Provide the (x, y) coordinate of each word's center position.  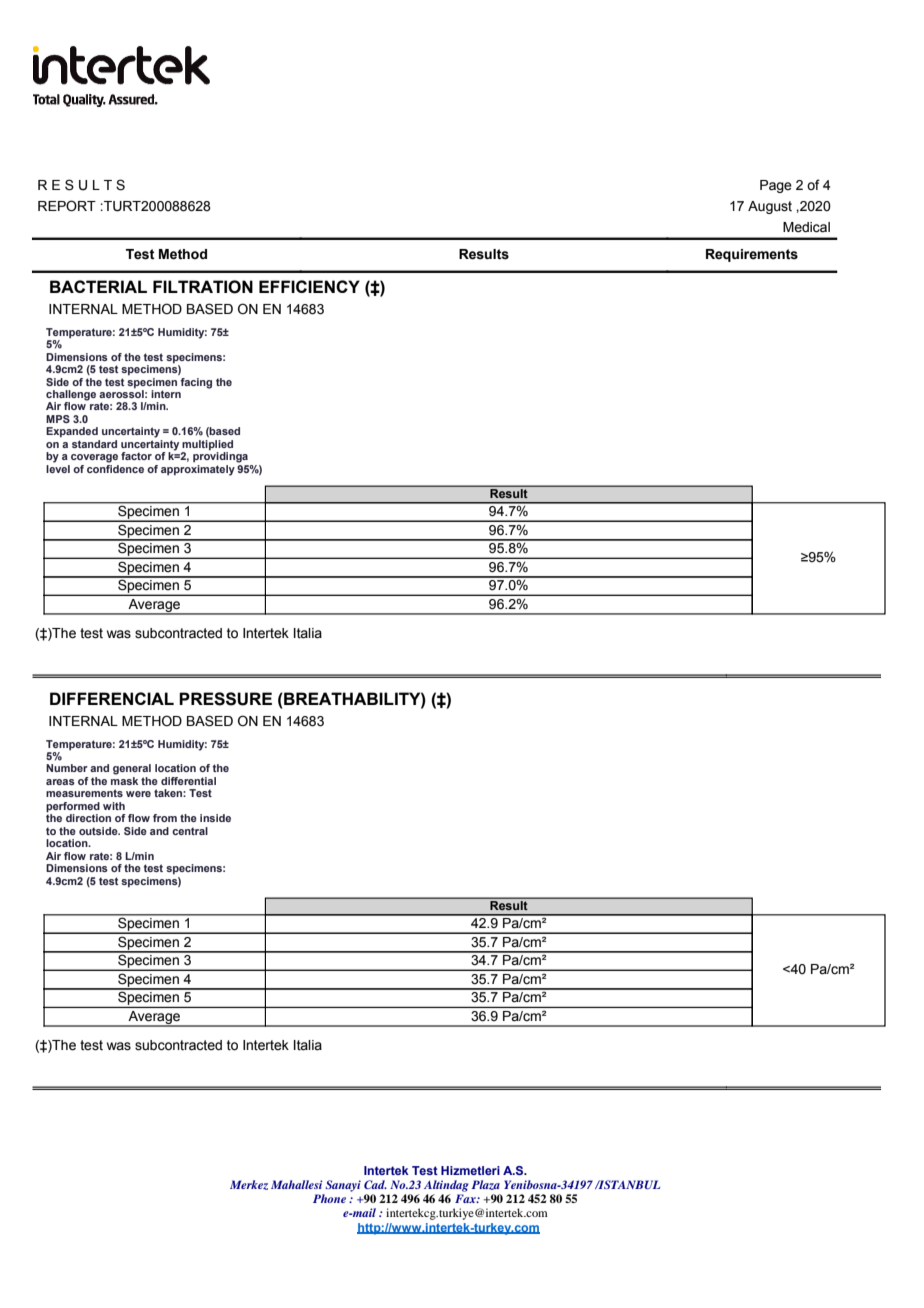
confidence (115, 469)
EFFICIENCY (309, 286)
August (770, 207)
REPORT (67, 206)
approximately (198, 470)
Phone (329, 1198)
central (190, 831)
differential (188, 781)
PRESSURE (225, 699)
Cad (375, 1184)
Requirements (752, 255)
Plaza (485, 1185)
